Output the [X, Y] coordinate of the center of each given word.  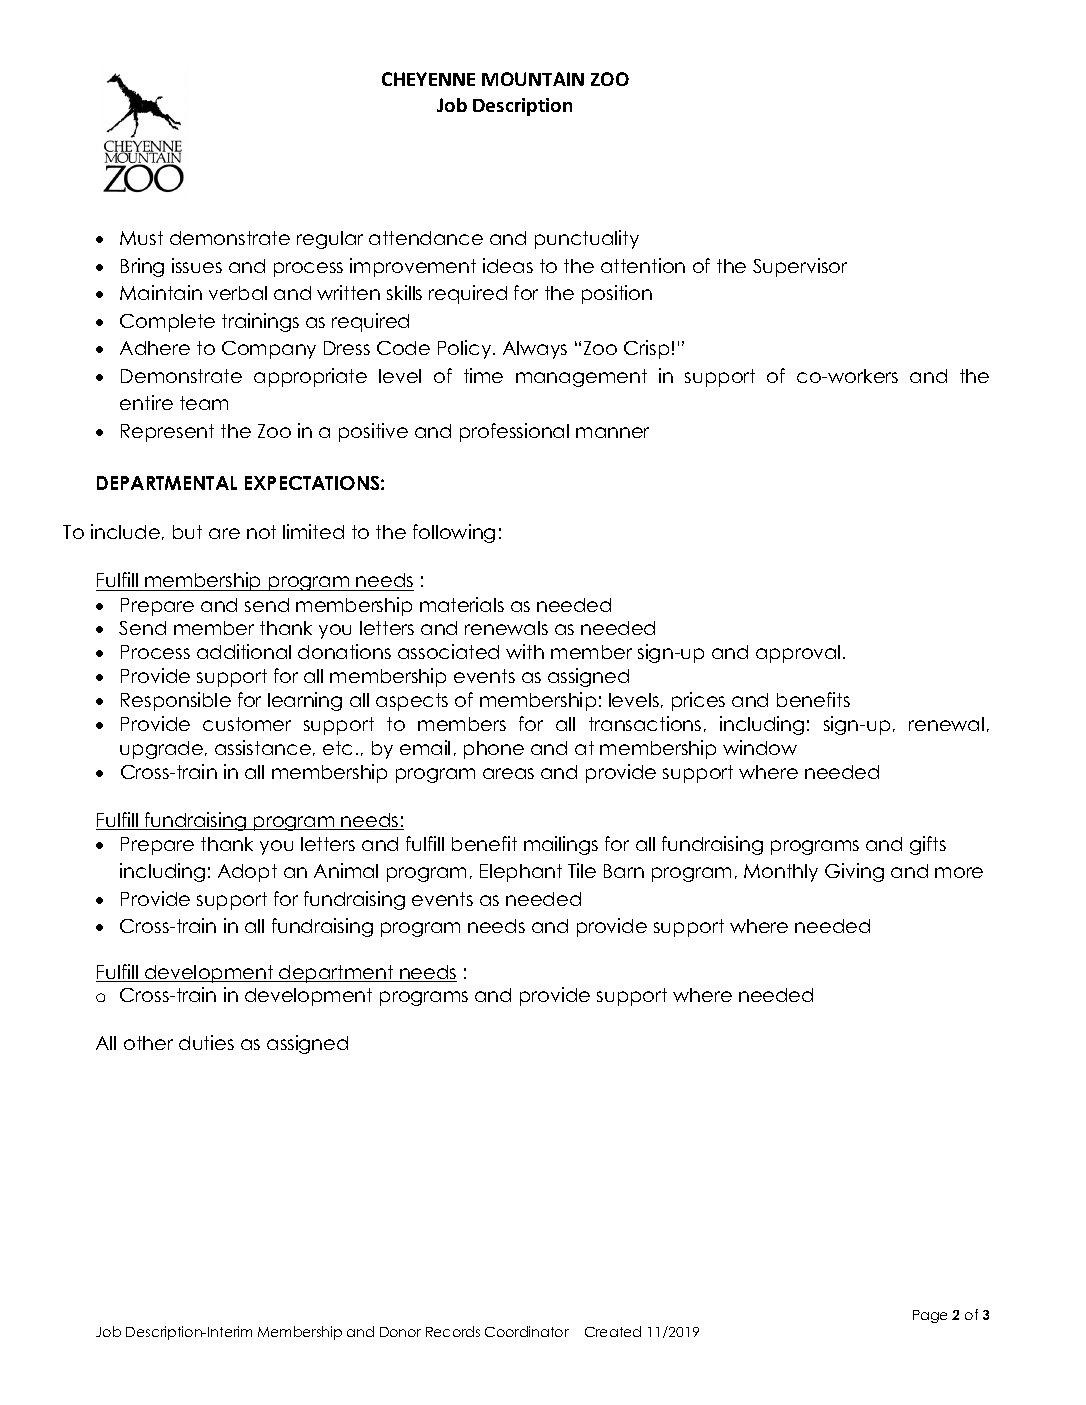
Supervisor [800, 267]
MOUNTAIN [533, 79]
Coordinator [527, 1331]
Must [141, 238]
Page [930, 1316]
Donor [400, 1332]
